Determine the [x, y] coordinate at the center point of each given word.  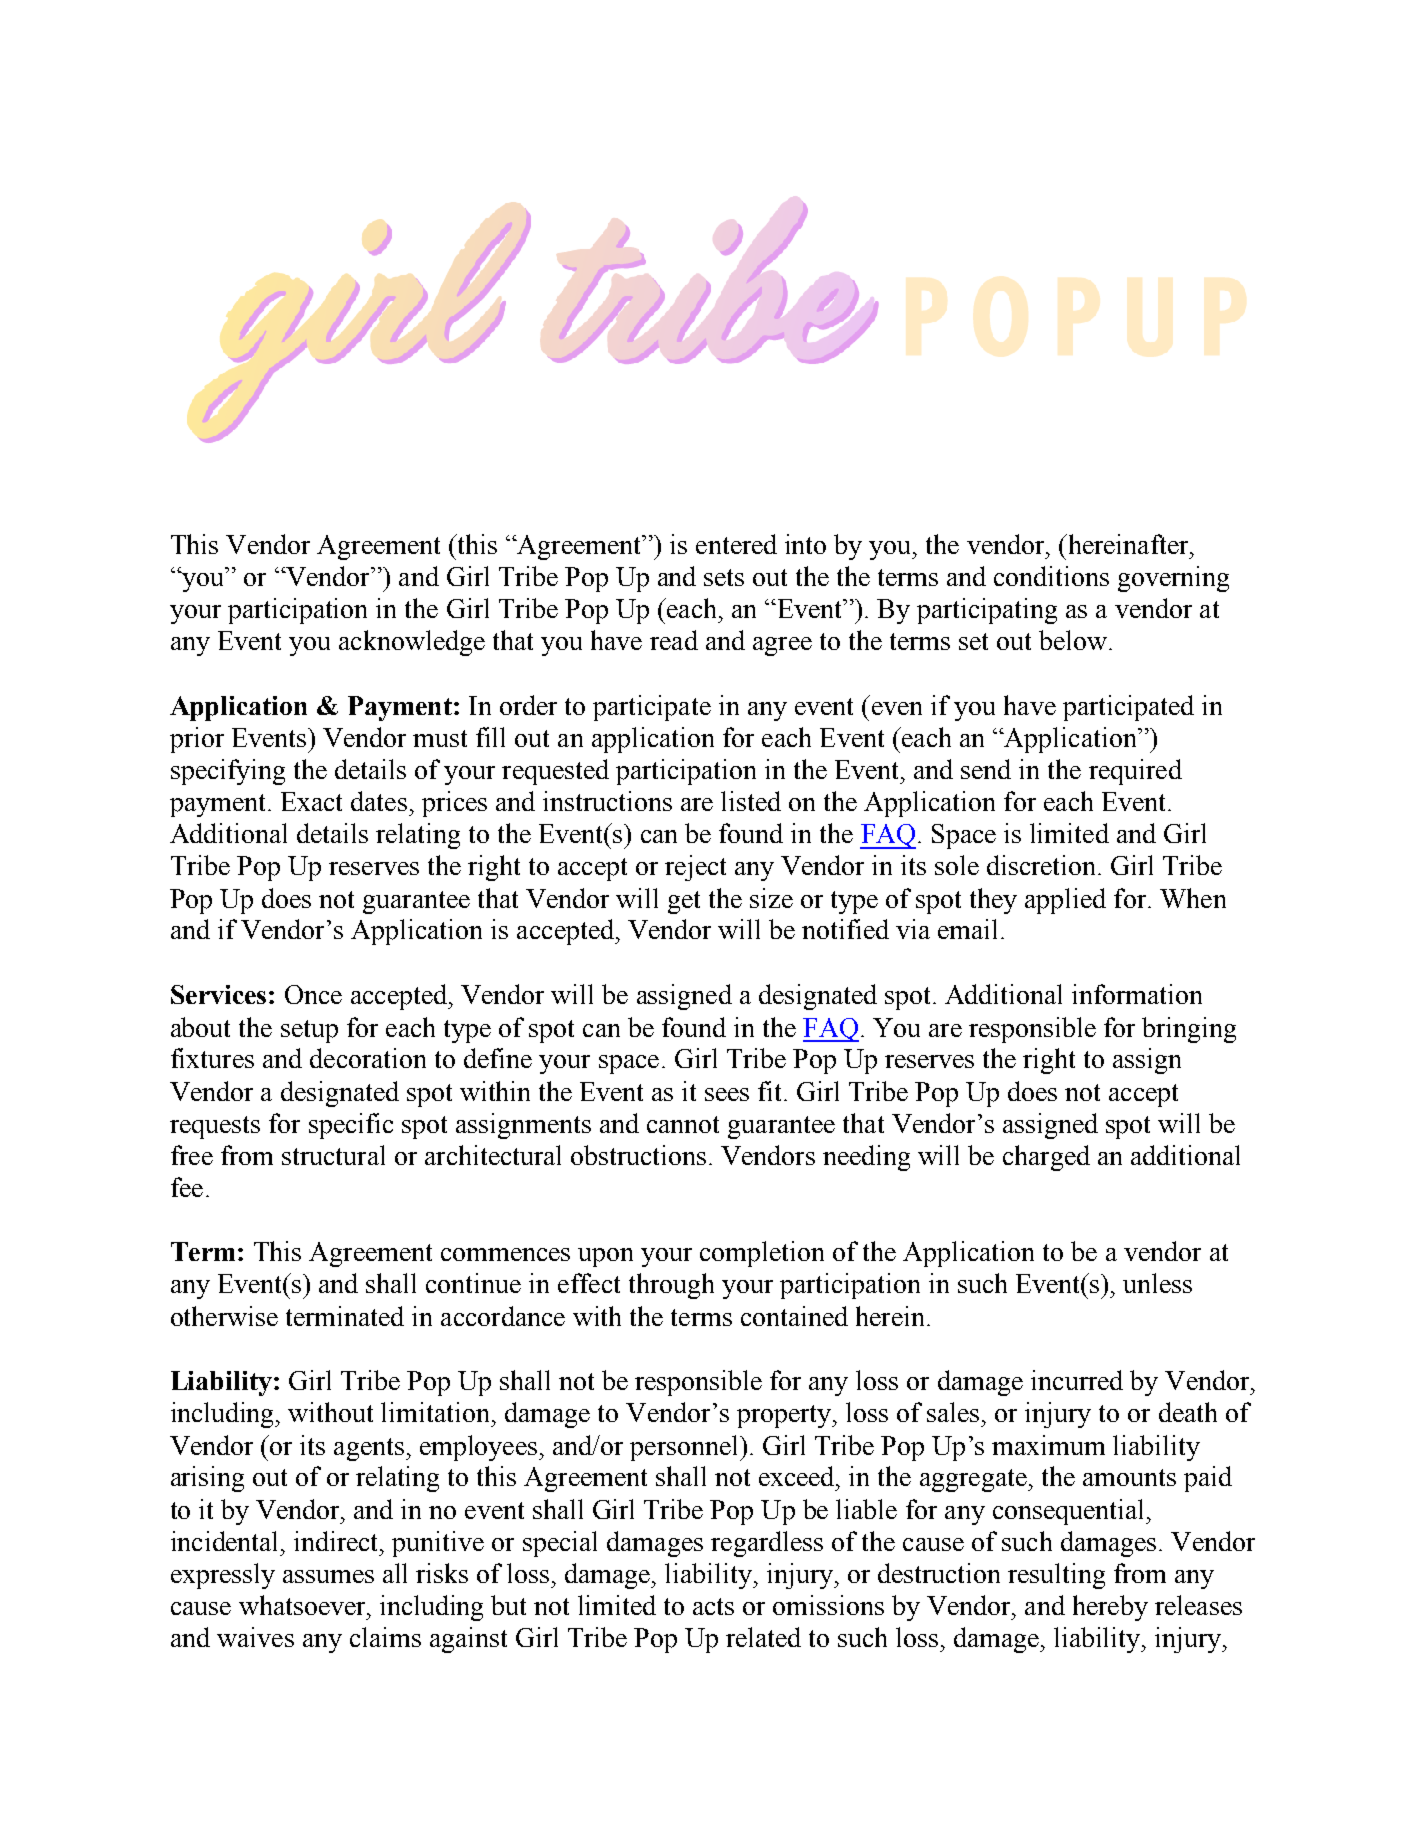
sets [724, 577]
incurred [1077, 1380]
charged [1046, 1158]
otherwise [224, 1316]
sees [727, 1094]
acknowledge [412, 643]
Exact [311, 801]
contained [794, 1316]
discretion [1043, 865]
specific [351, 1126]
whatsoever [304, 1605]
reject [695, 868]
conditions [1051, 576]
